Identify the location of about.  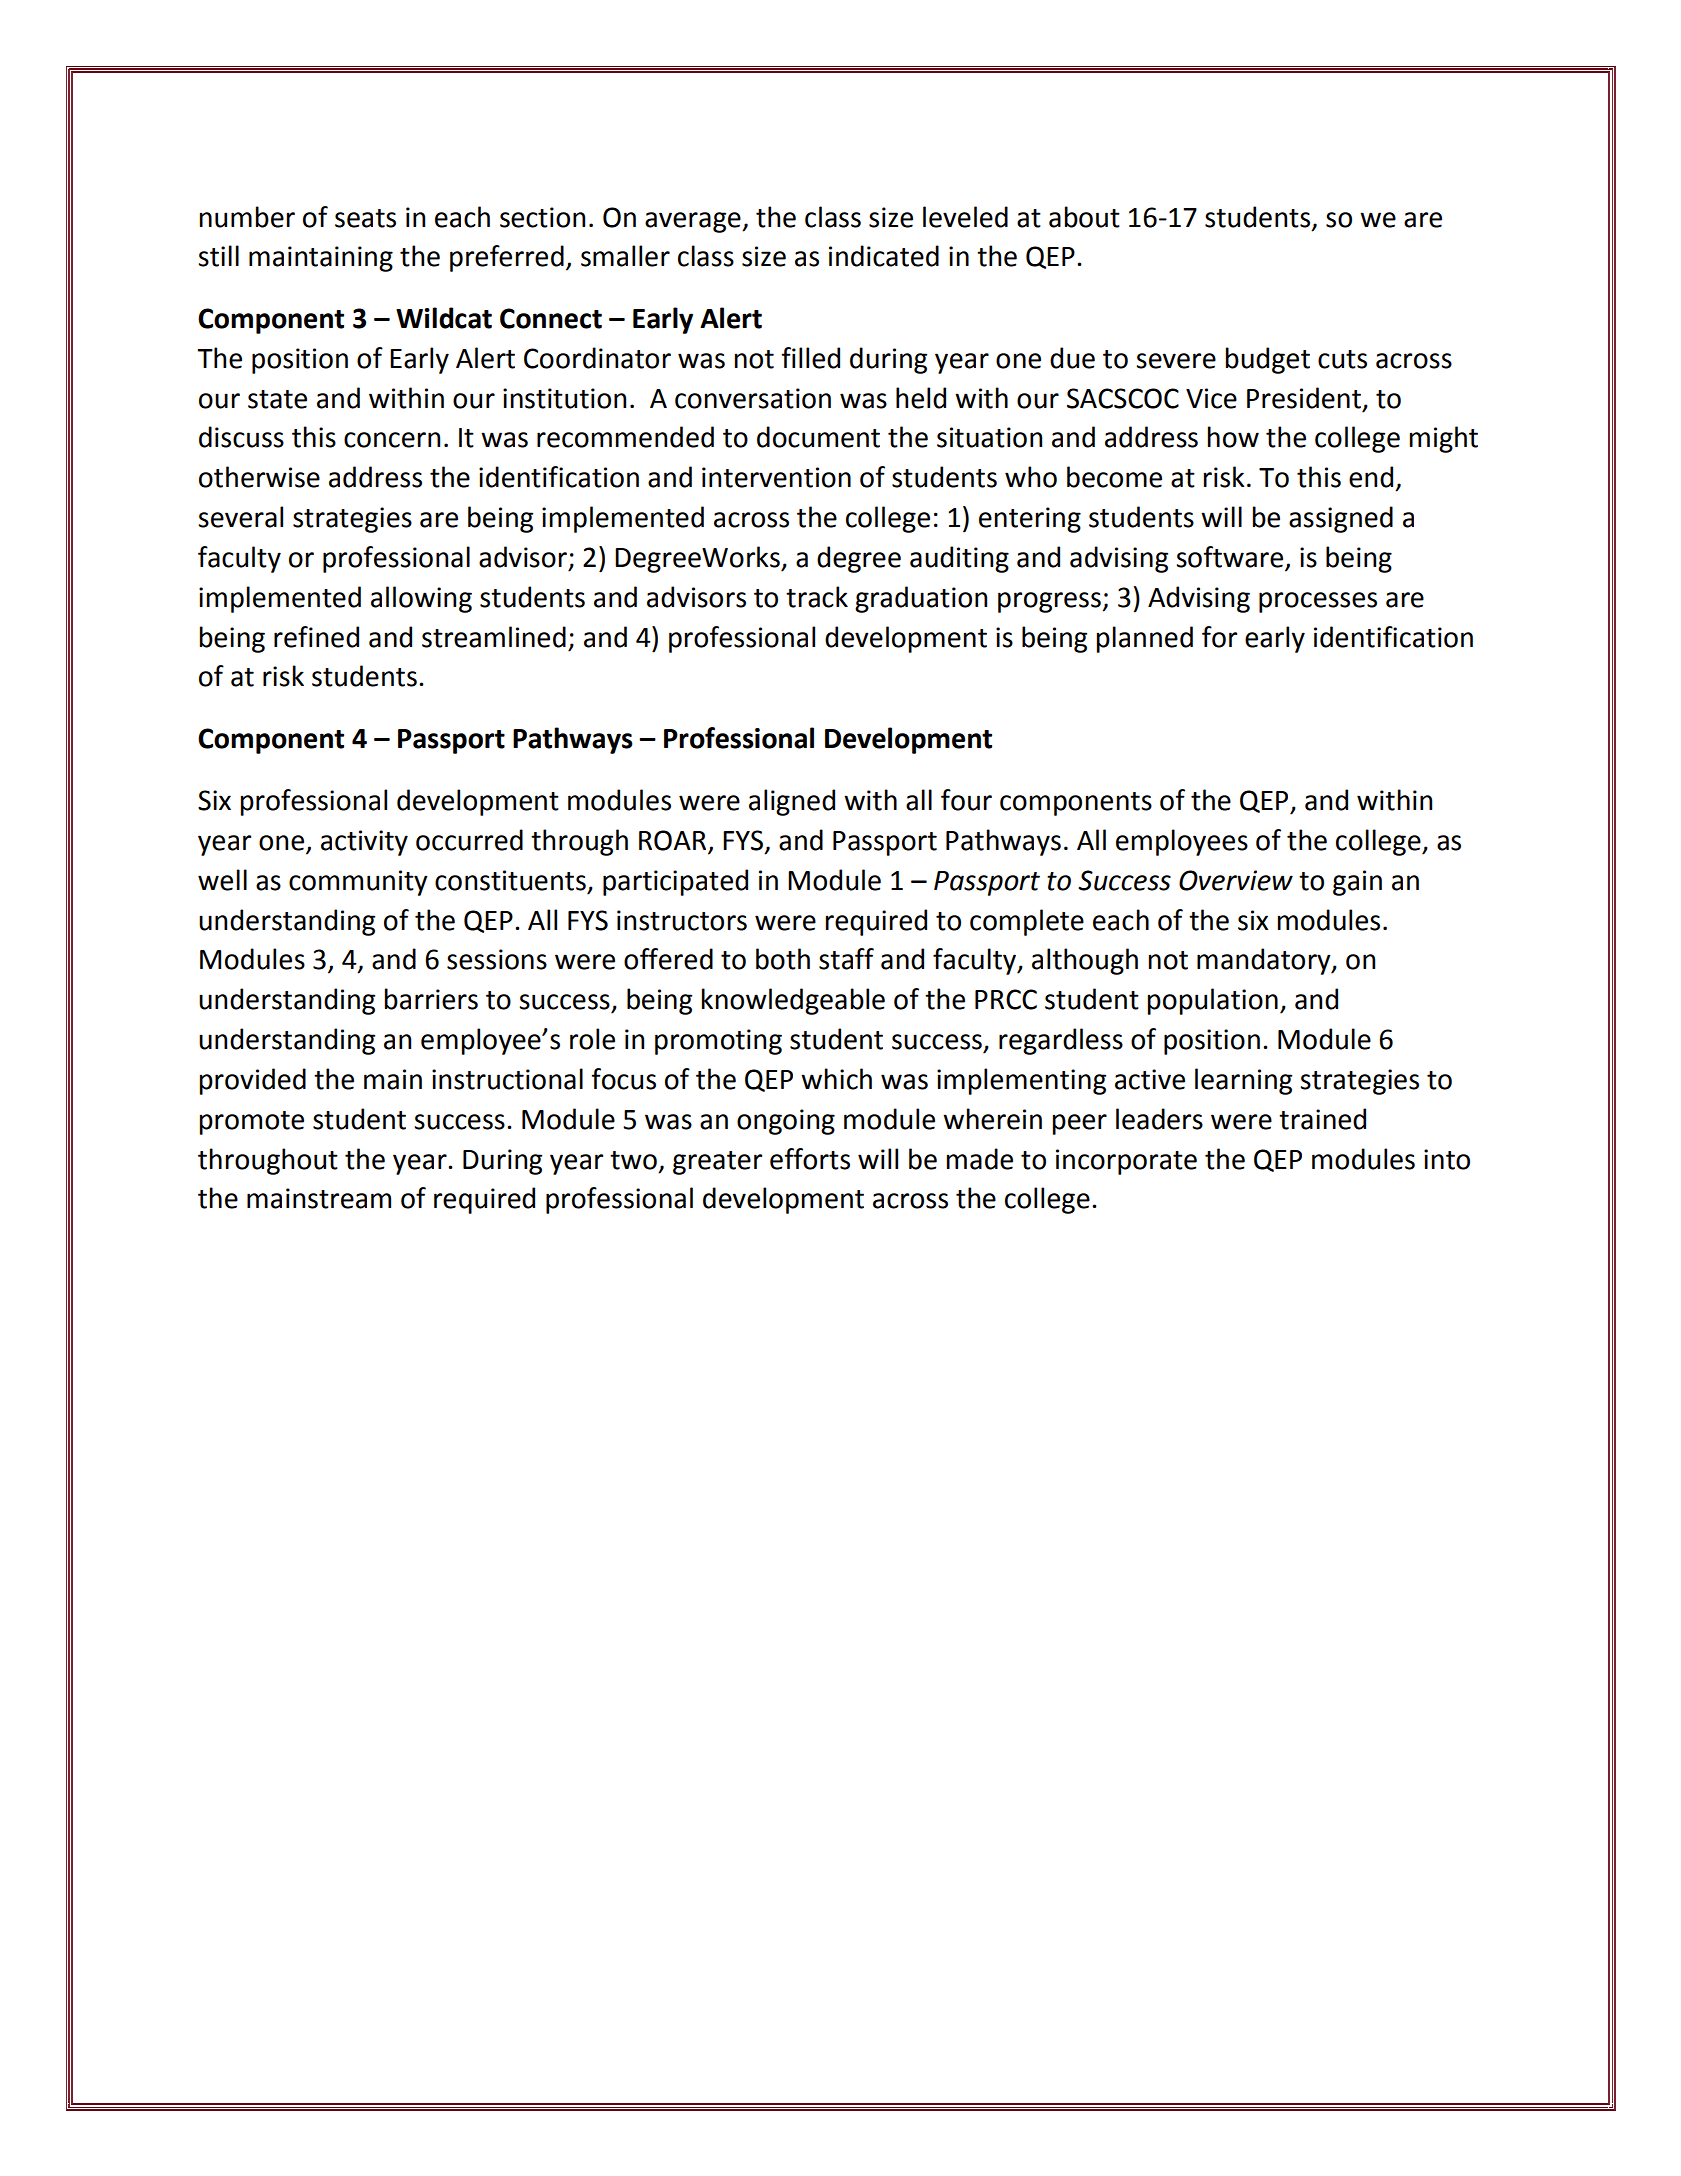
(1084, 217).
